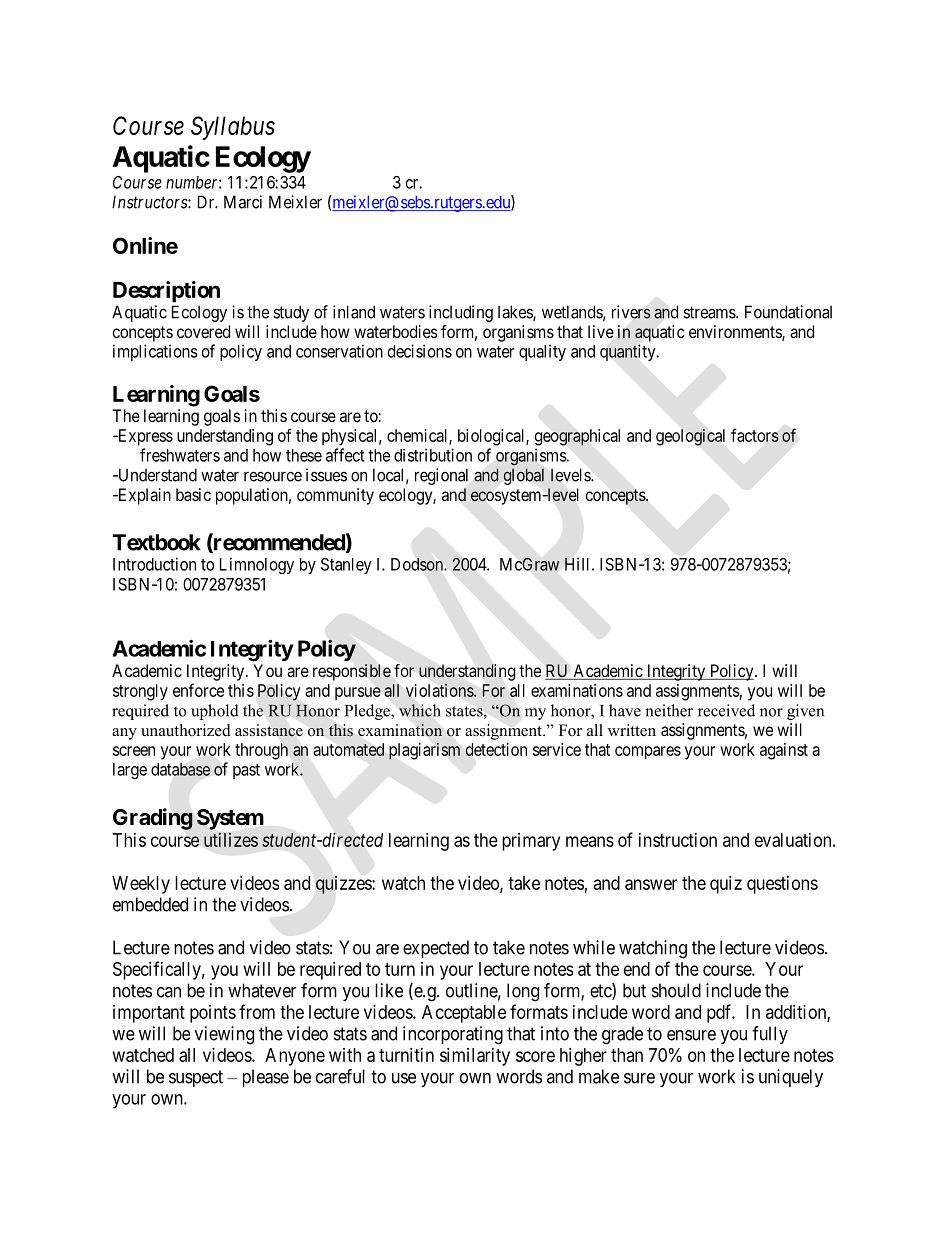 The image size is (952, 1233). I want to click on including, so click(461, 313).
